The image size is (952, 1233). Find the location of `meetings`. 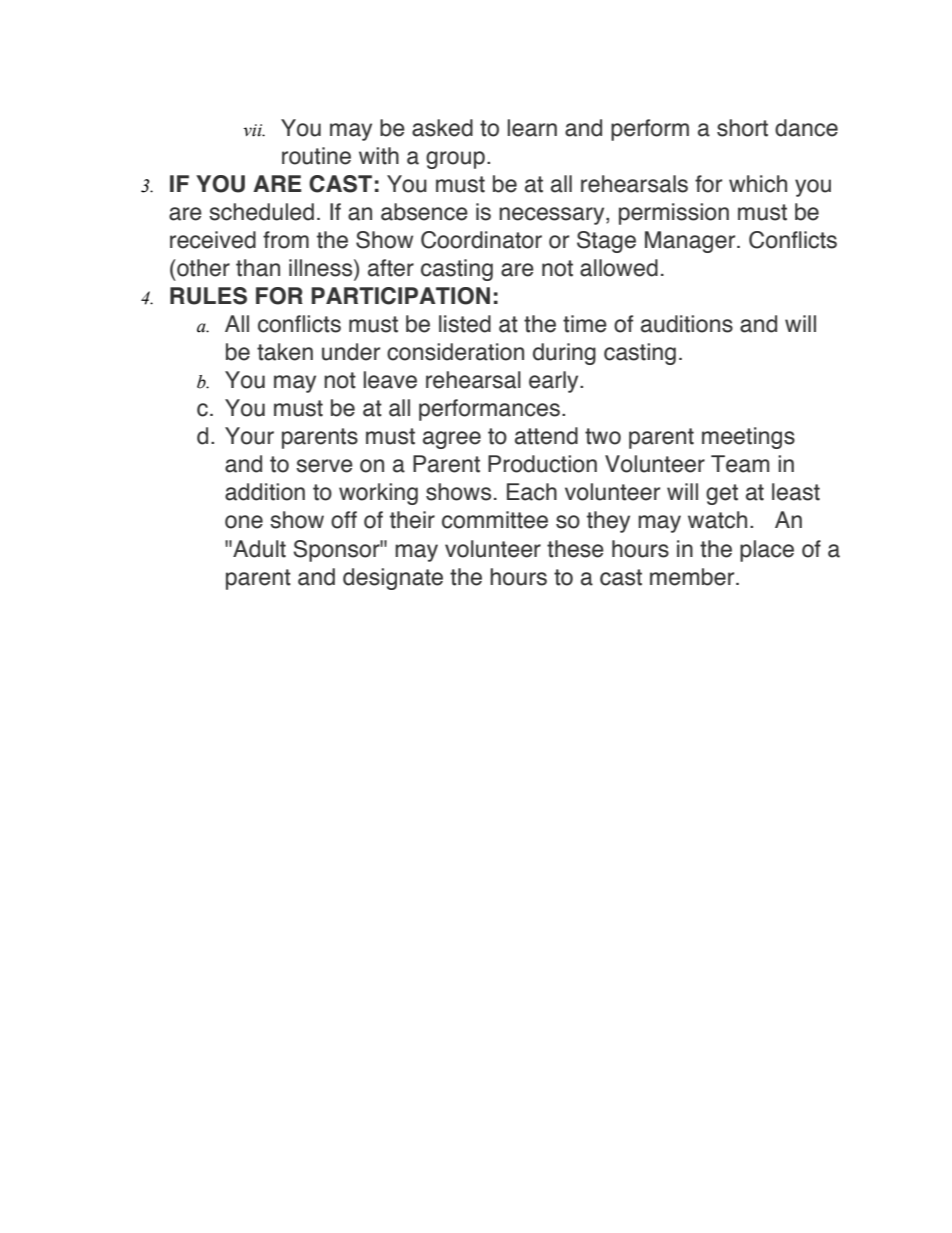

meetings is located at coordinates (748, 438).
